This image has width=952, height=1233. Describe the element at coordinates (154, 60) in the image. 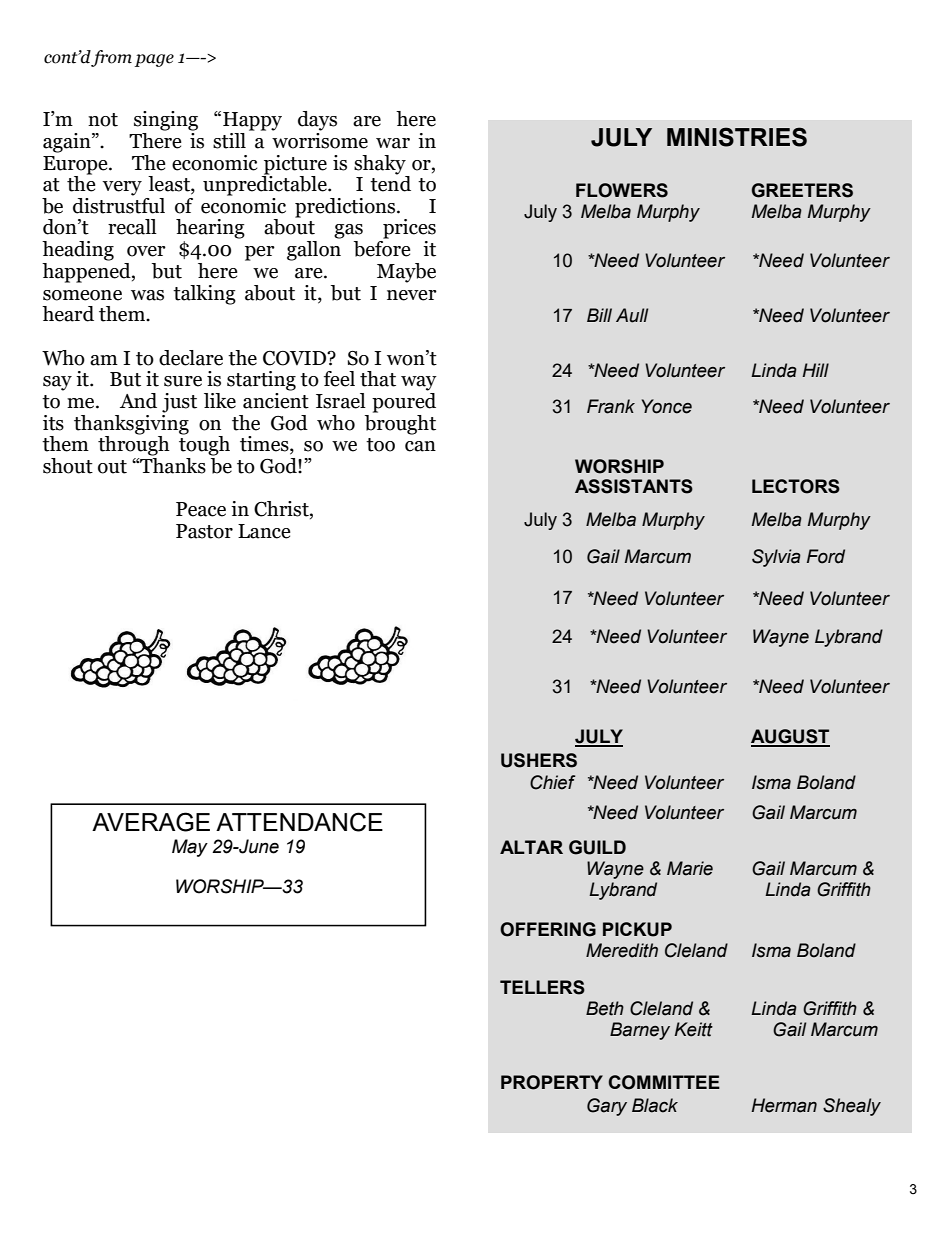

I see `page` at that location.
